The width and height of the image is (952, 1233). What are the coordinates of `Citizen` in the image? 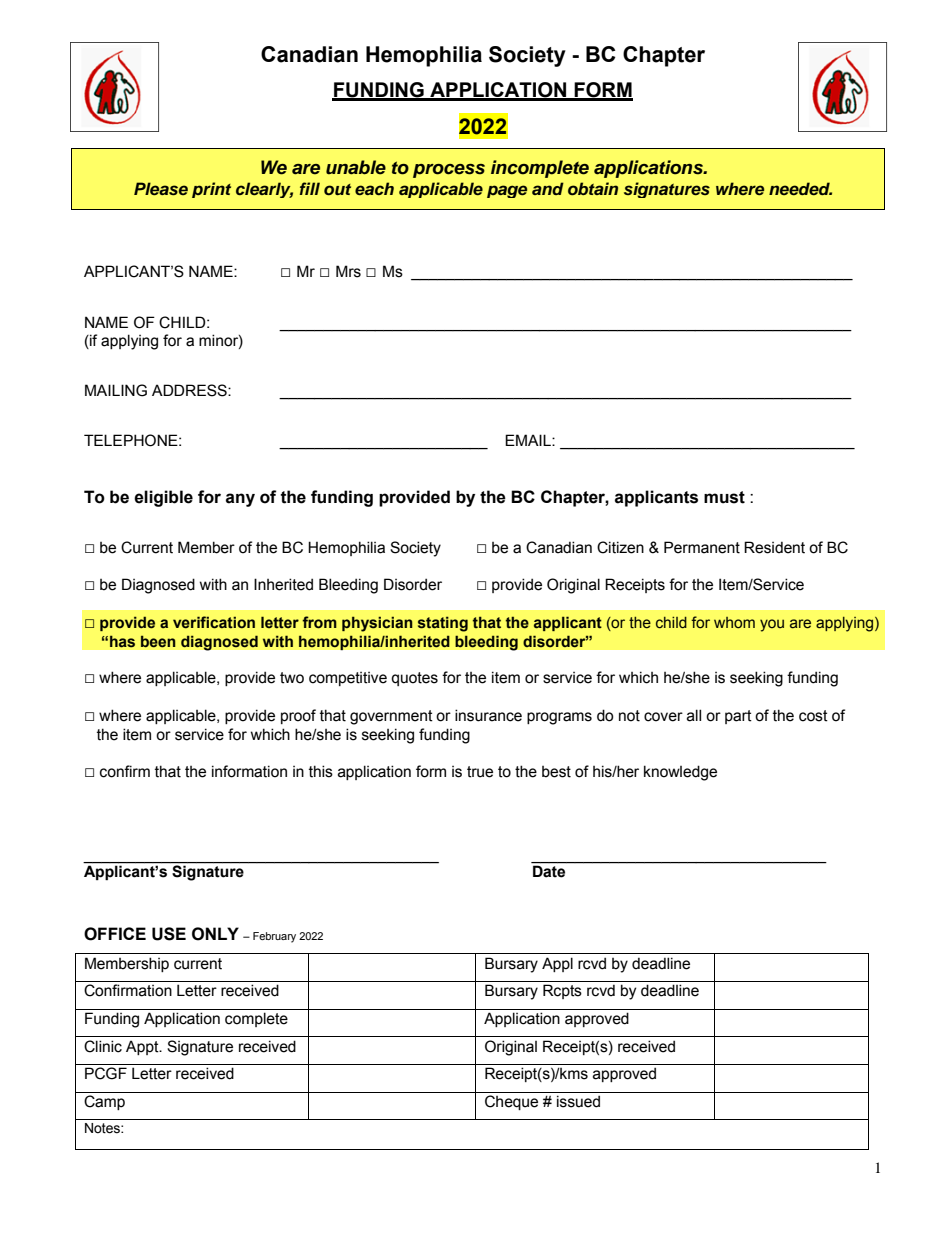 It's located at (620, 547).
